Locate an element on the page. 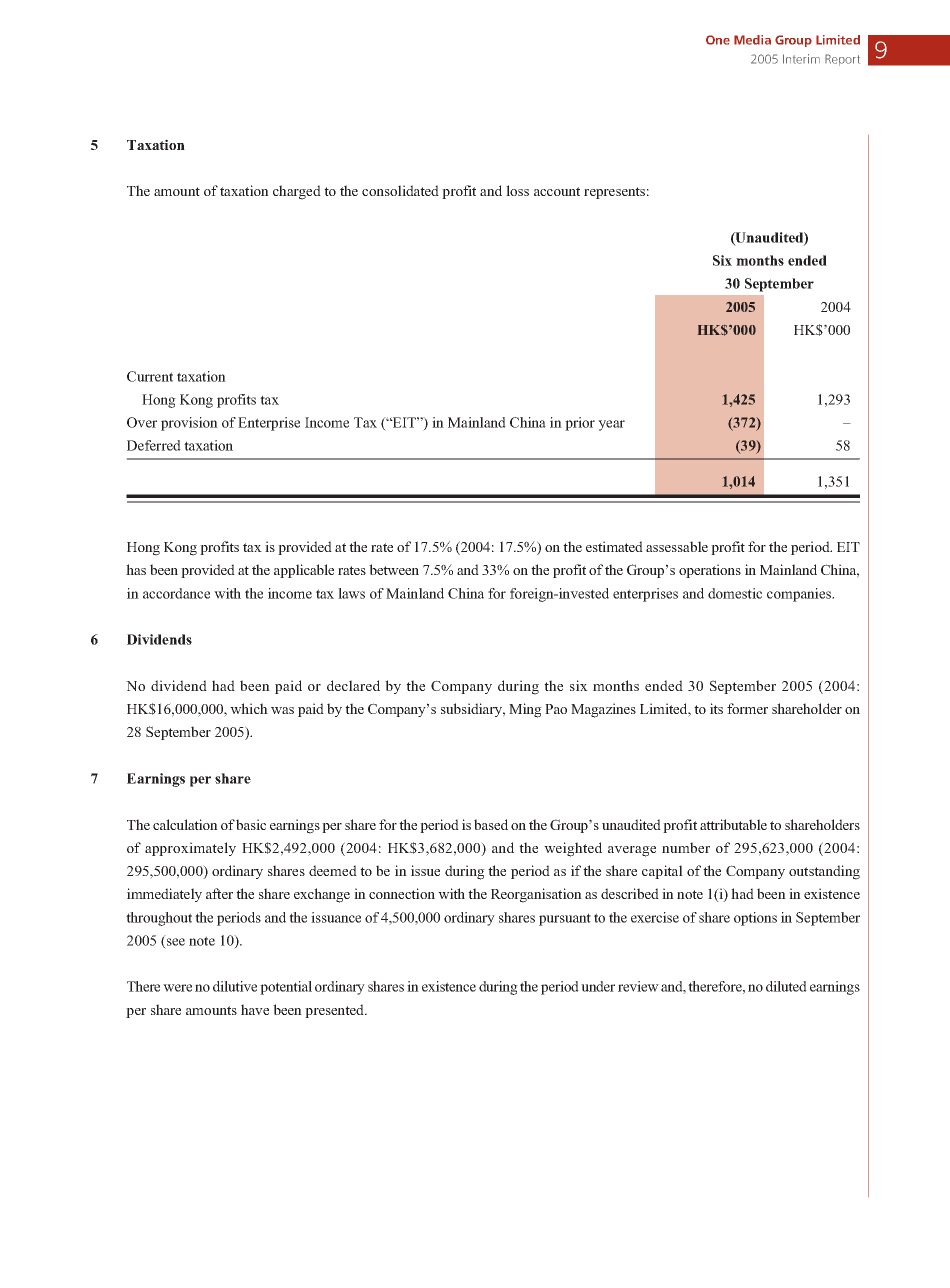 The image size is (950, 1288). charged is located at coordinates (297, 192).
